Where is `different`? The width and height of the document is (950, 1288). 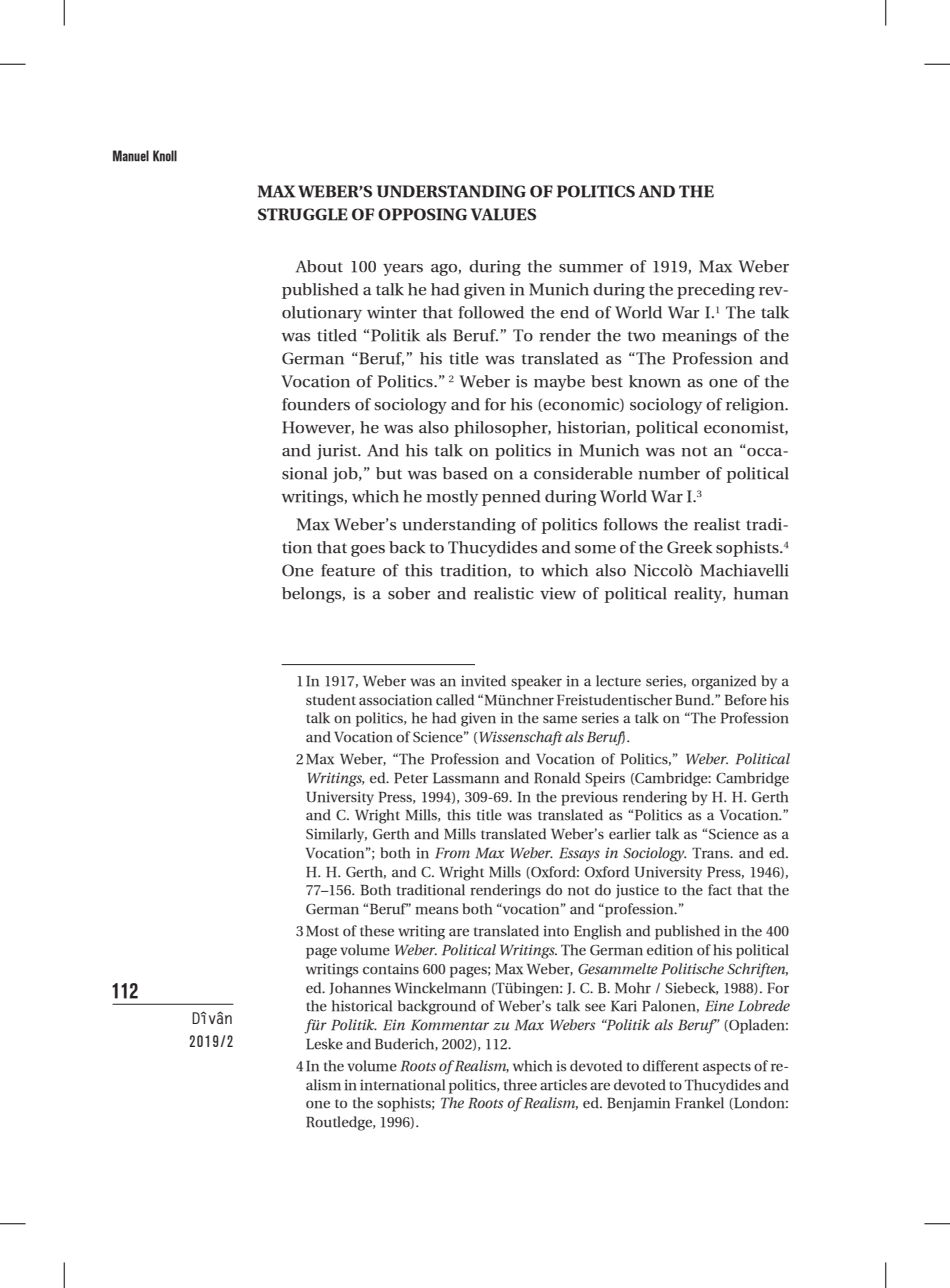 different is located at coordinates (671, 1066).
